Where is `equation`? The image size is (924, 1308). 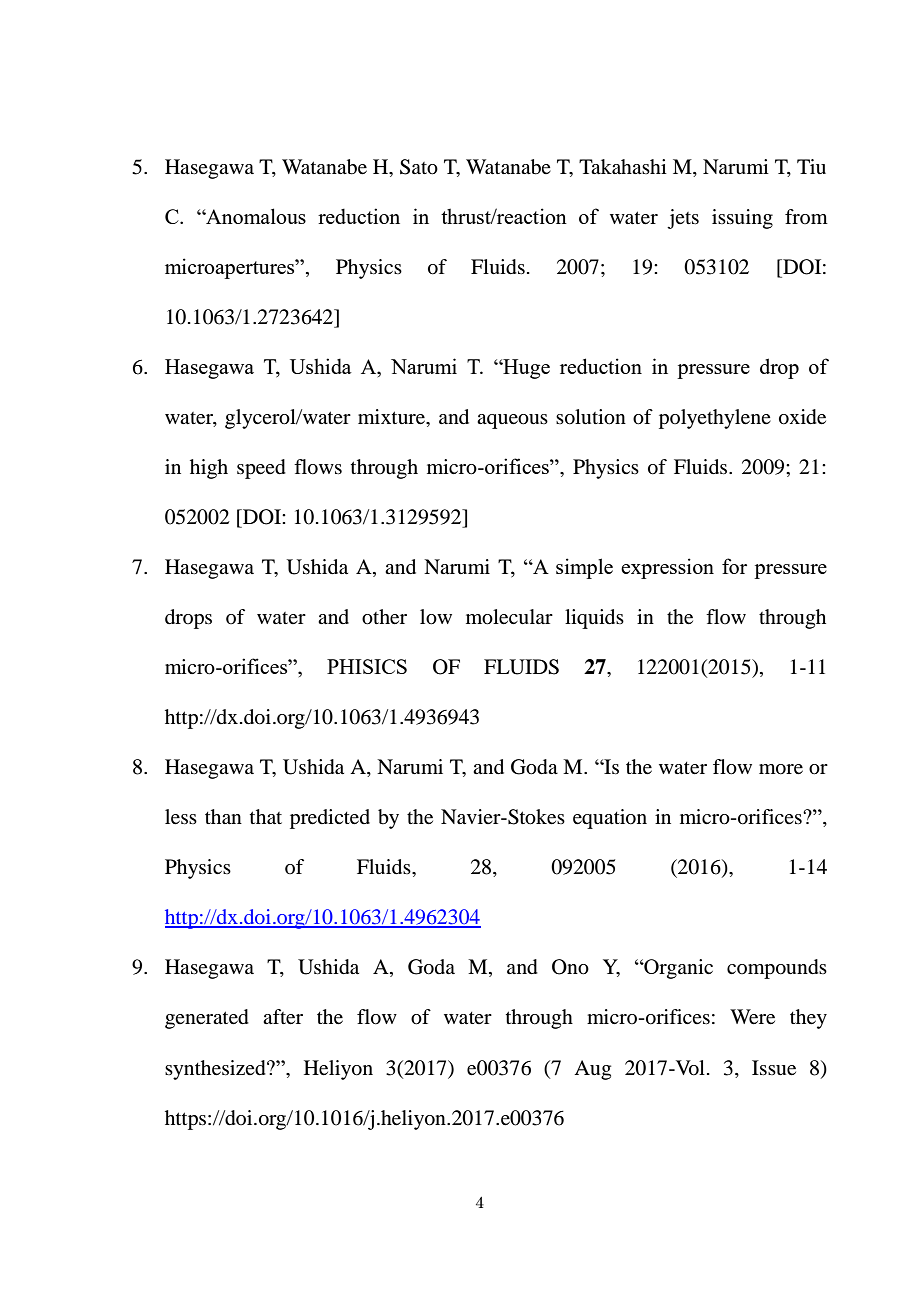
equation is located at coordinates (610, 819).
